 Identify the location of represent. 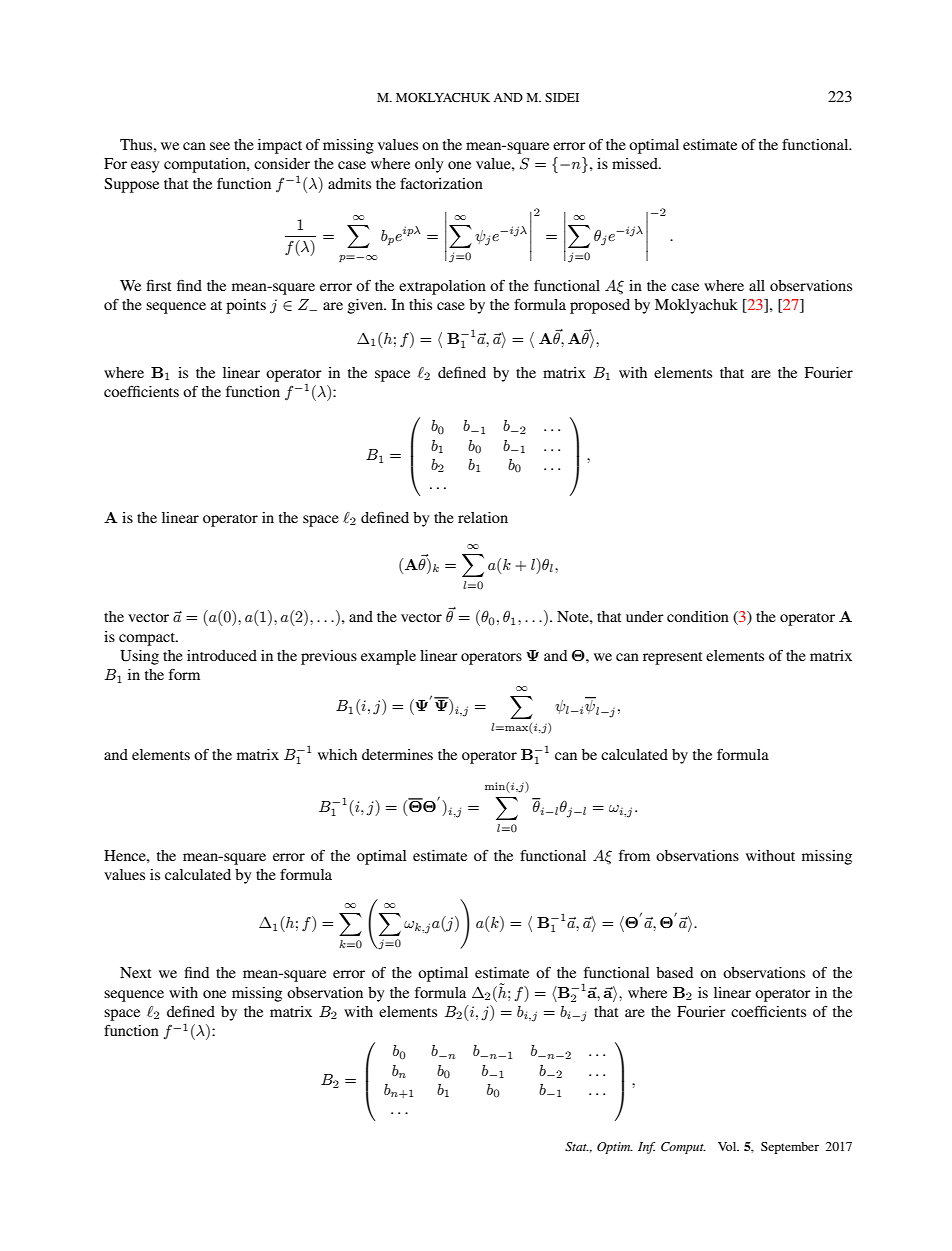
(672, 658).
